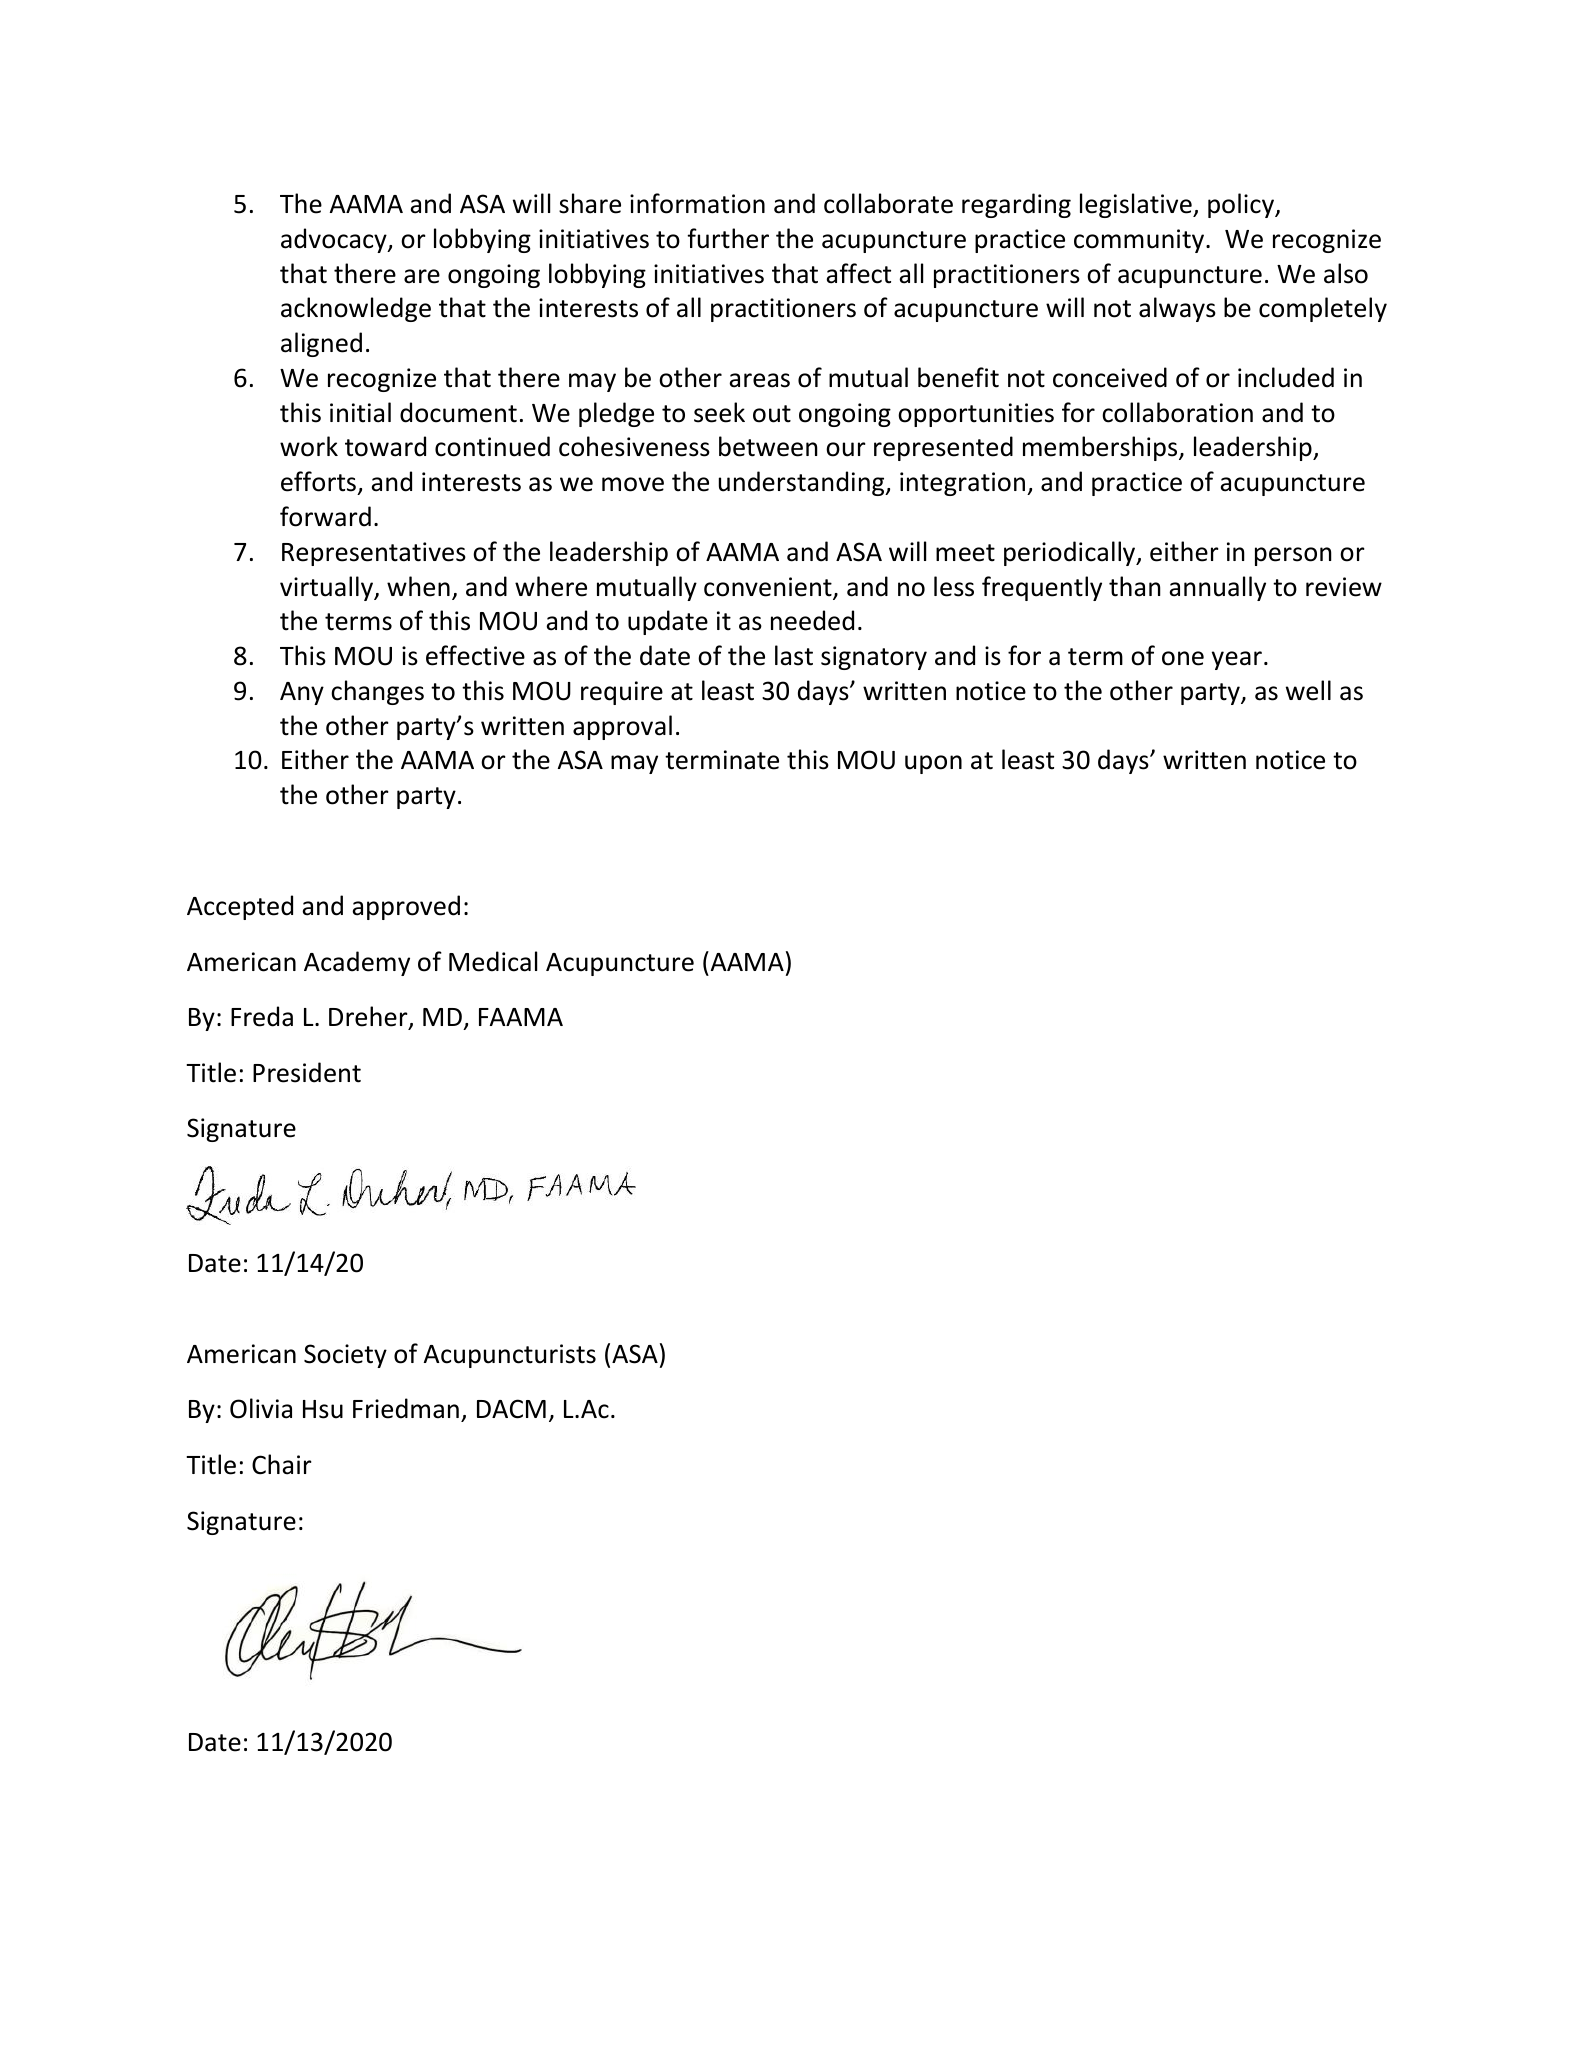 This image has height=2051, width=1585. I want to click on advocacy, so click(335, 240).
